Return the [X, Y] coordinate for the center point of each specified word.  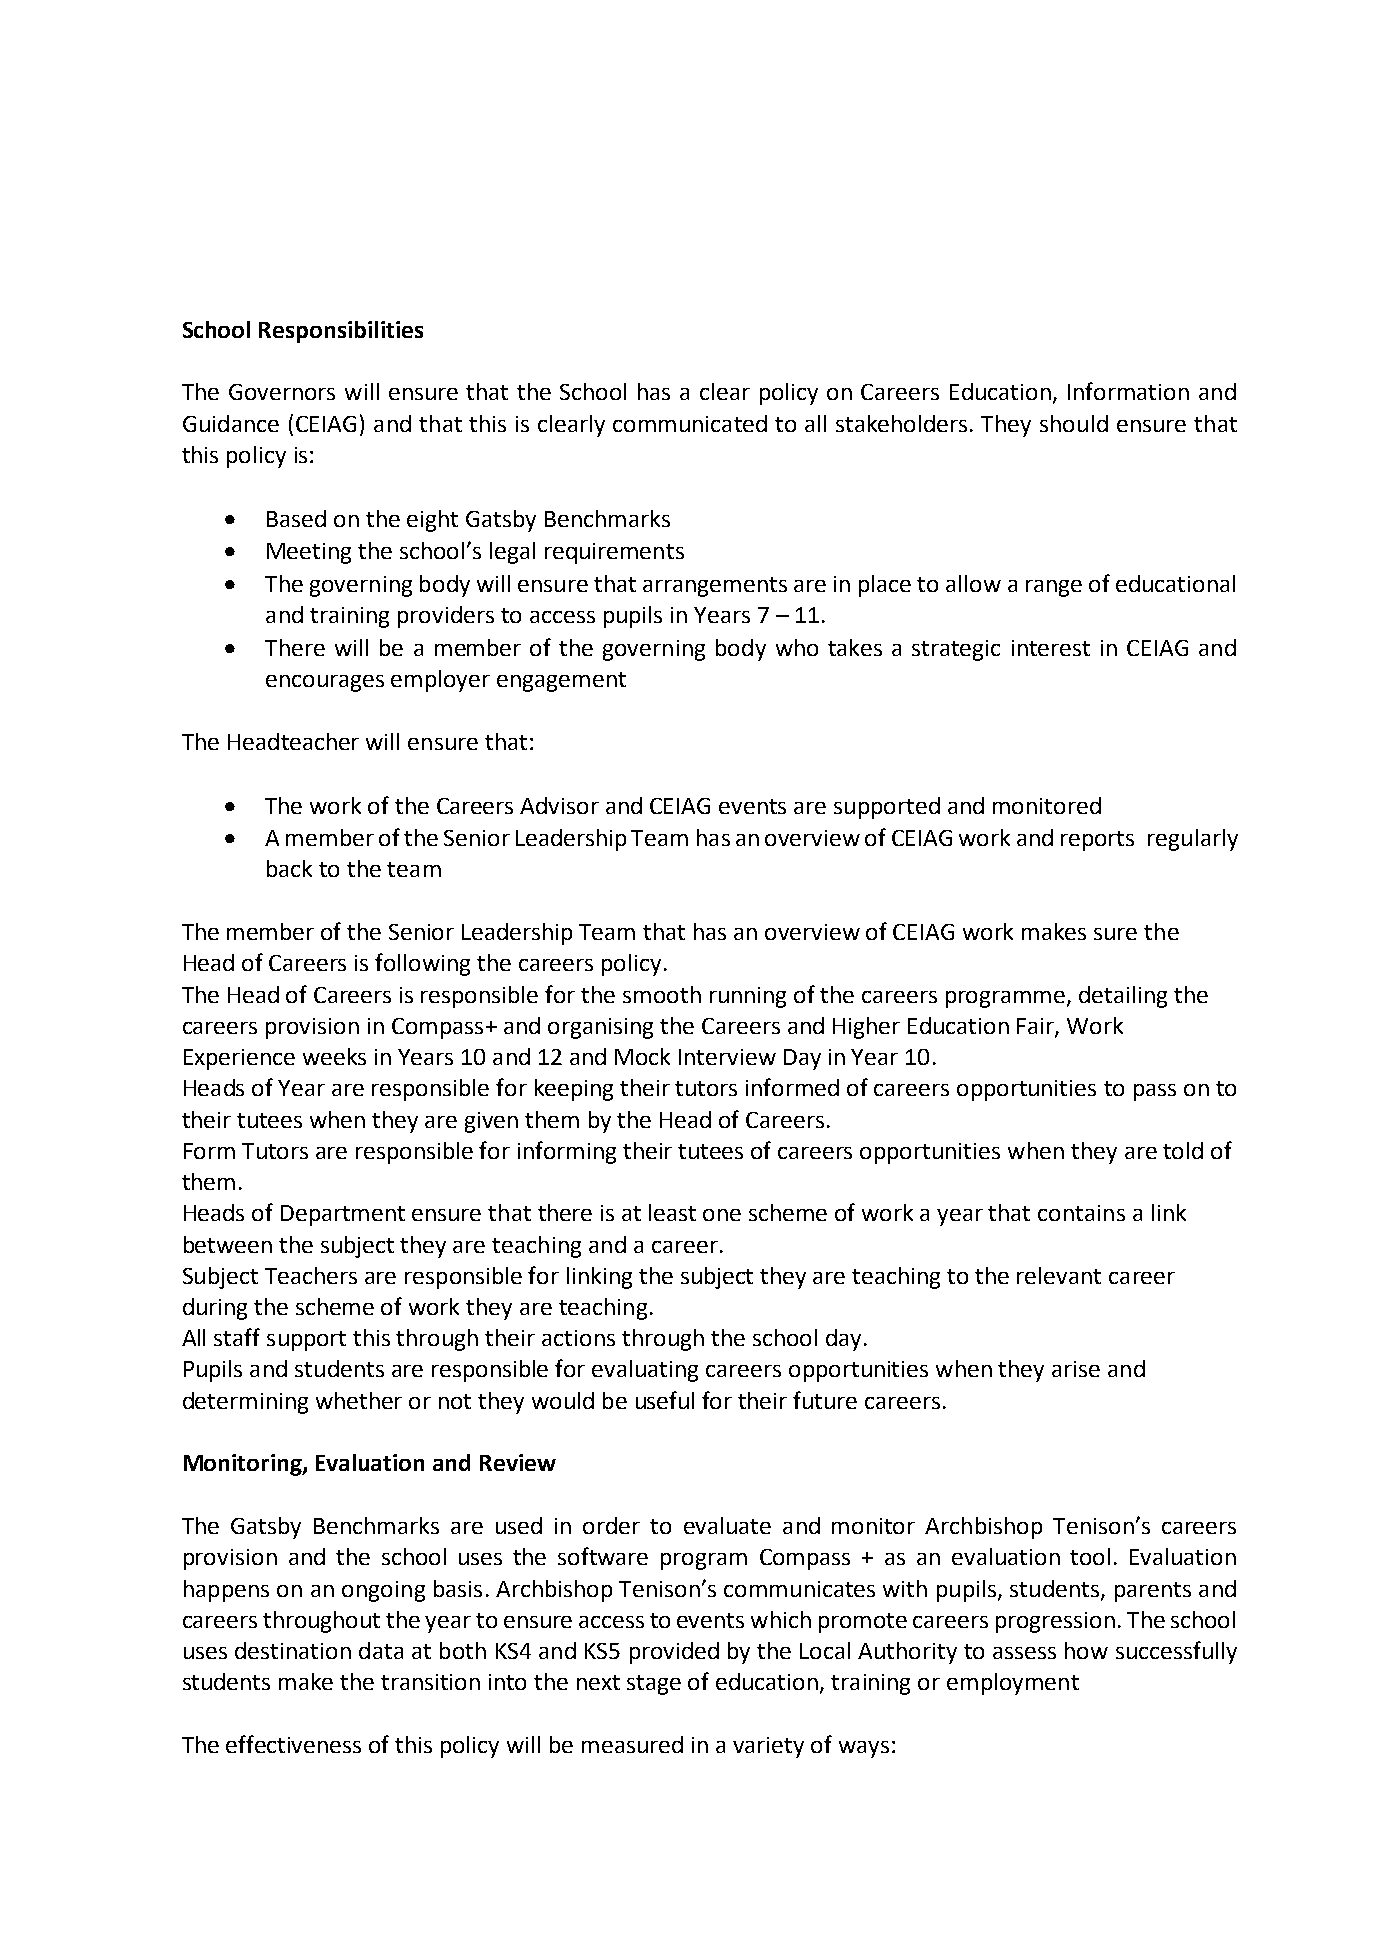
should [1074, 423]
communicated [690, 423]
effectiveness [293, 1744]
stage [654, 1685]
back [289, 868]
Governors [282, 392]
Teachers [311, 1275]
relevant [1059, 1275]
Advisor [559, 805]
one [722, 1215]
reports [1097, 841]
